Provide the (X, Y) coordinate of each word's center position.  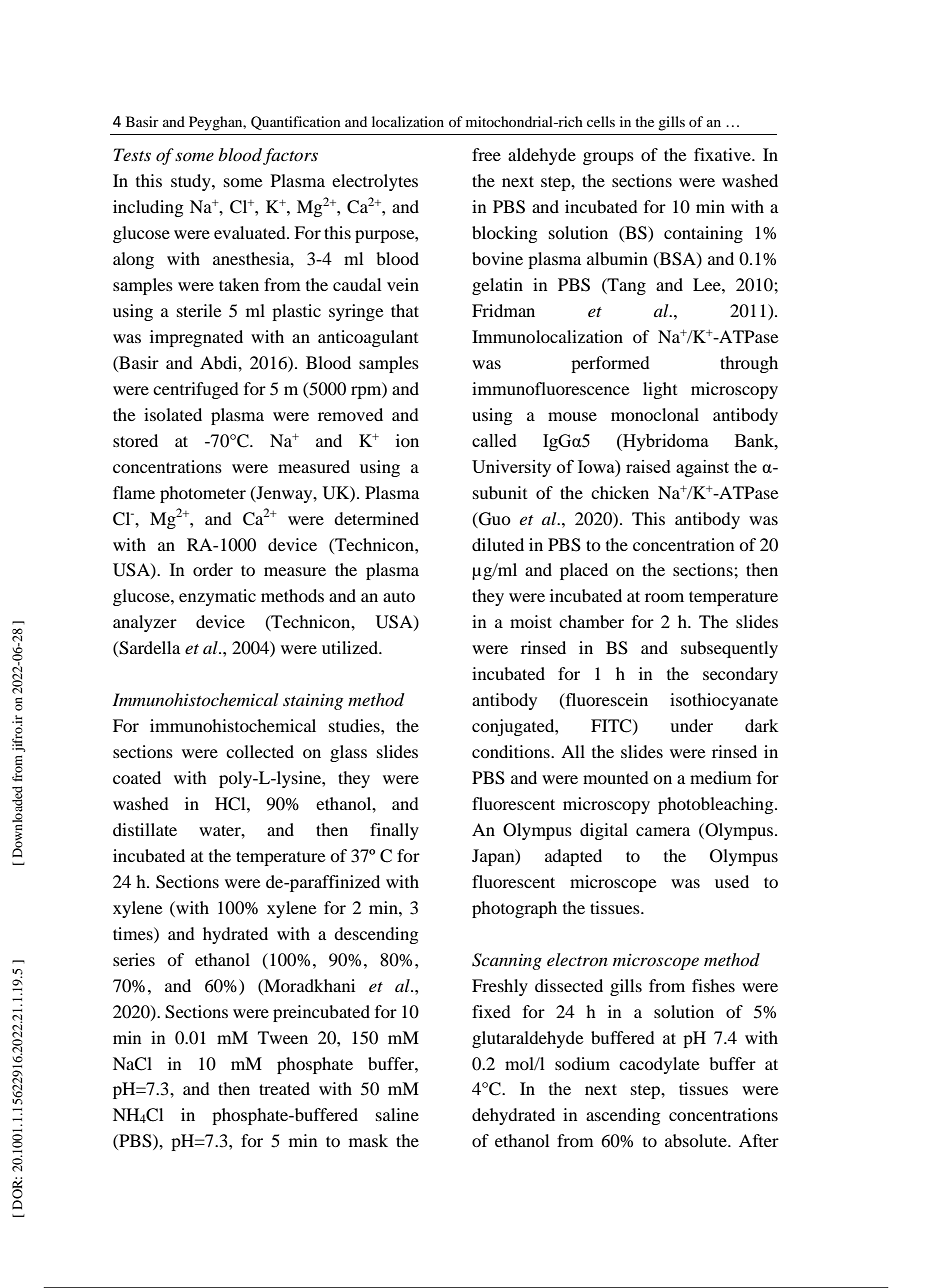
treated (284, 1088)
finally (394, 831)
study (192, 182)
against (702, 468)
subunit (500, 492)
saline (397, 1114)
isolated (173, 414)
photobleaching (717, 805)
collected (260, 751)
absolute (697, 1140)
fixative (723, 154)
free (486, 154)
